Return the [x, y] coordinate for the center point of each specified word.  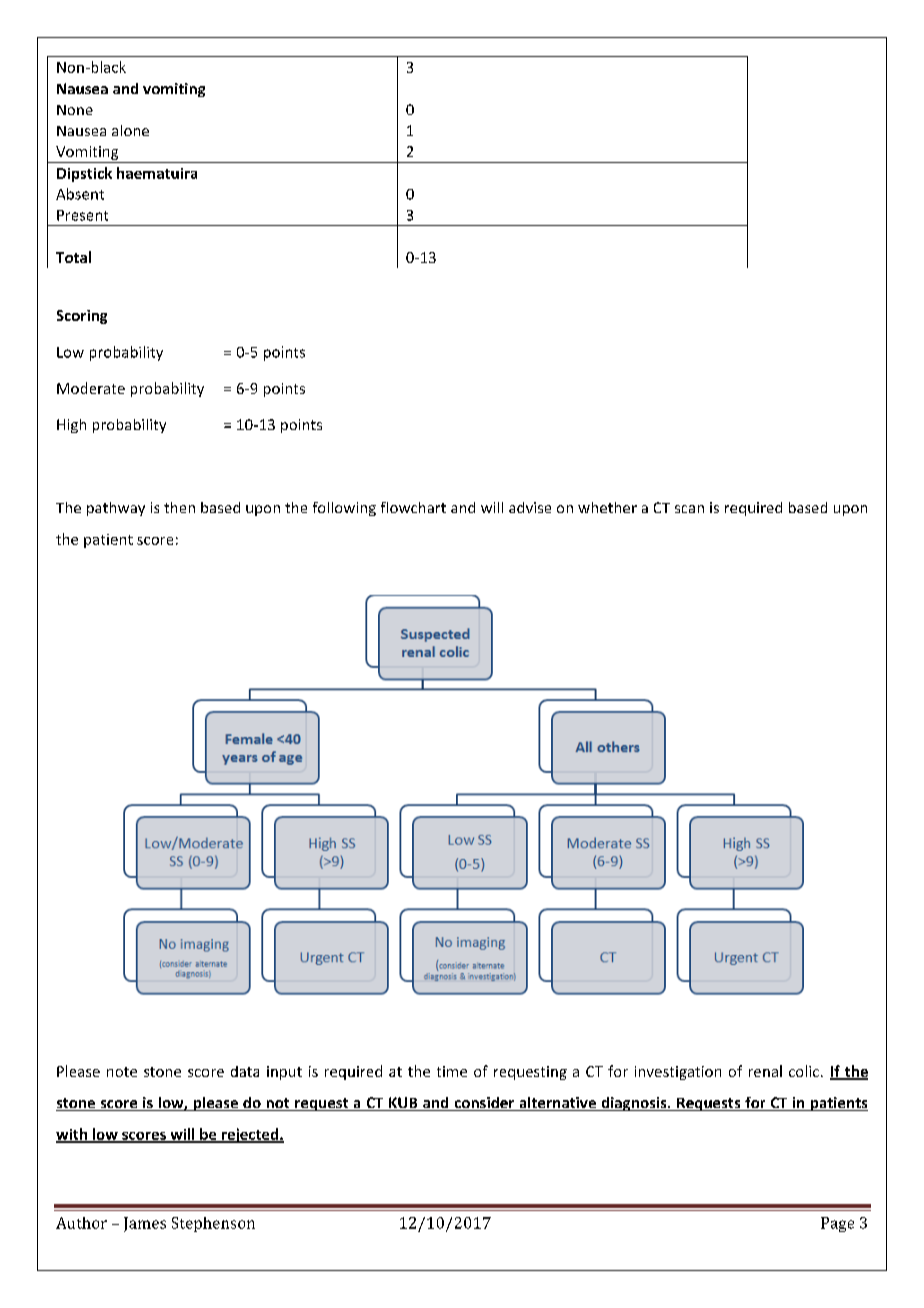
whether [607, 507]
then [179, 507]
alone [130, 130]
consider [484, 1104]
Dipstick [84, 174]
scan [689, 509]
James [145, 1224]
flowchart [413, 507]
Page [837, 1224]
